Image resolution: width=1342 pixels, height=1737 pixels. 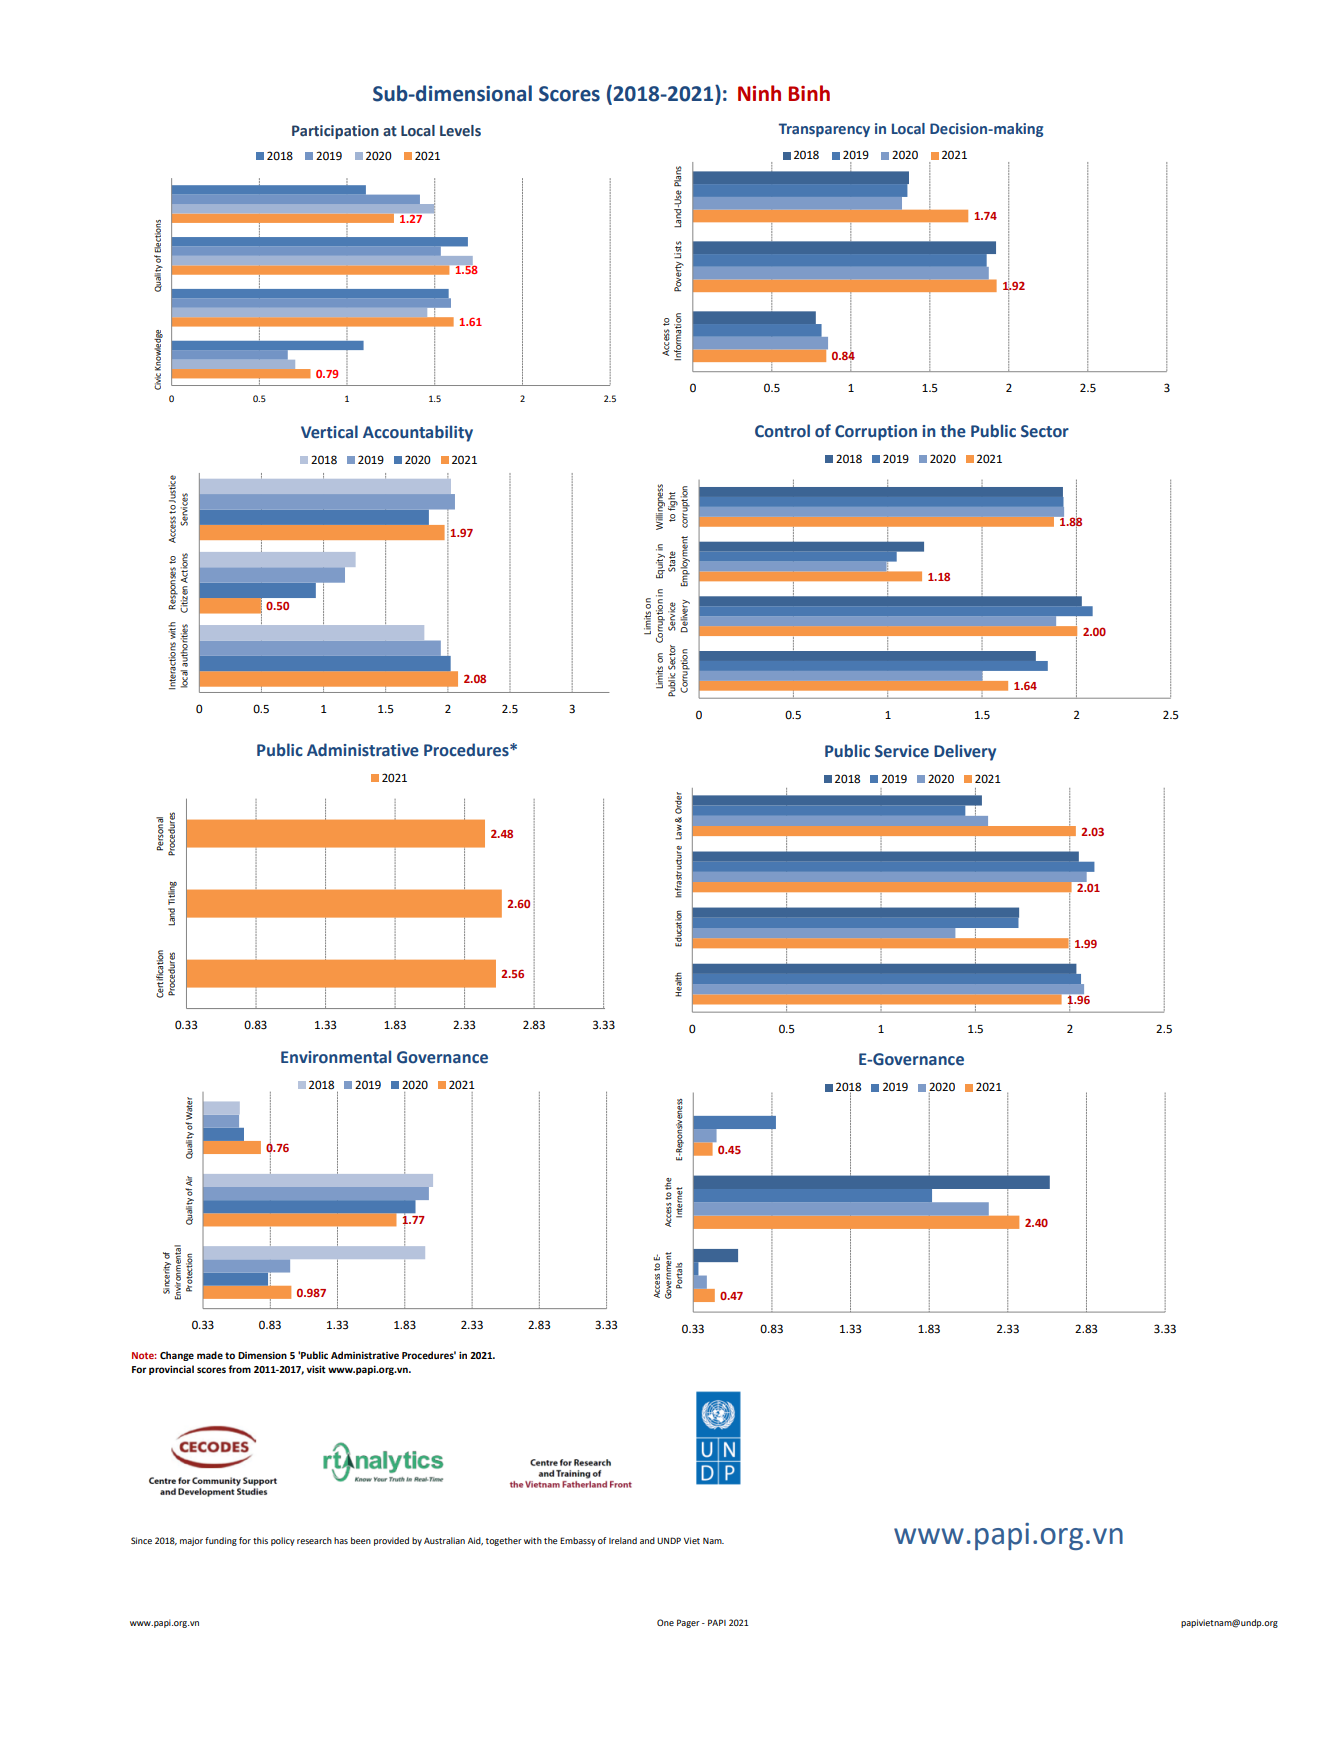 What do you see at coordinates (260, 1540) in the screenshot?
I see `this` at bounding box center [260, 1540].
